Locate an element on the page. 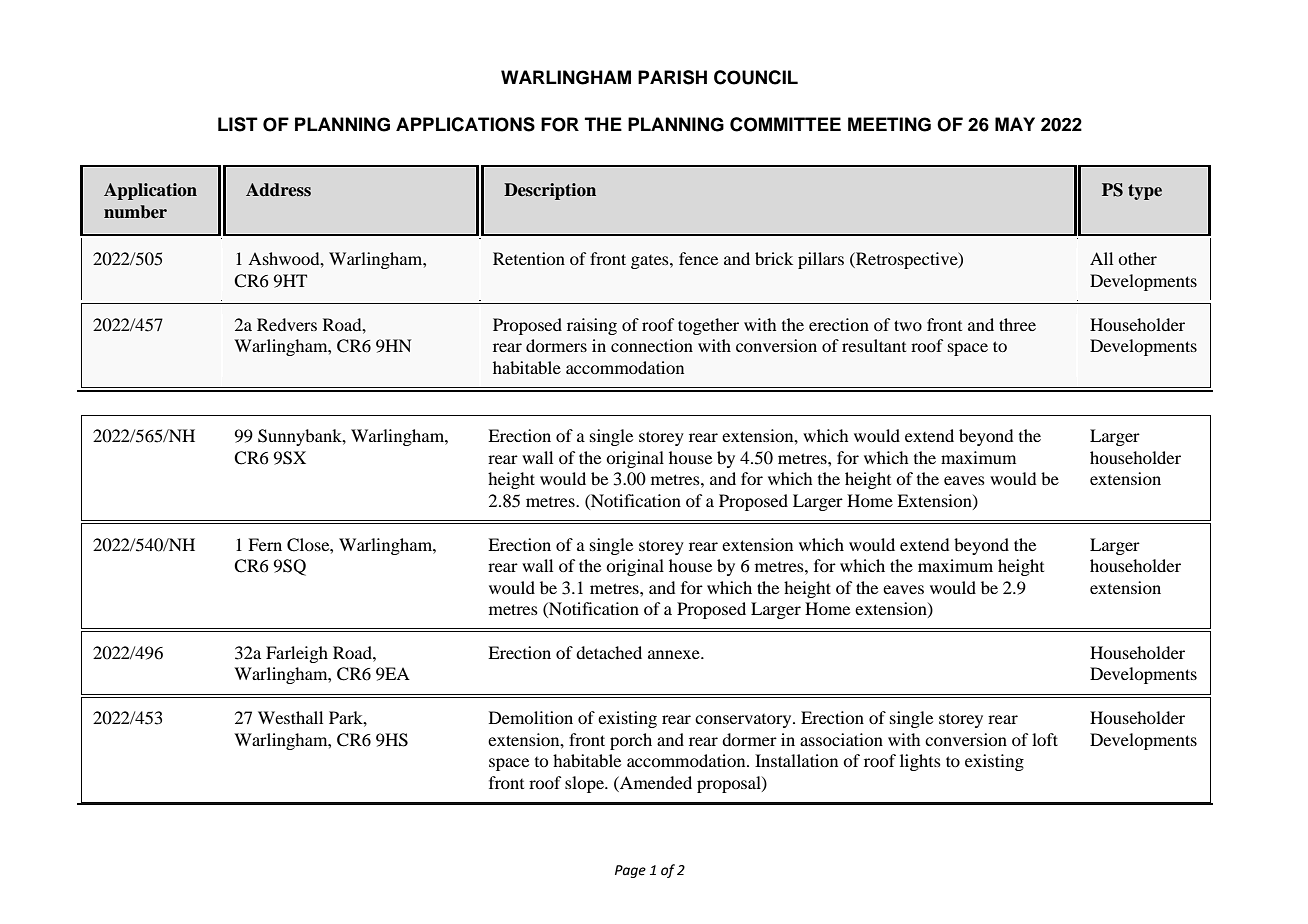 The height and width of the image is (924, 1308). lights is located at coordinates (920, 762).
